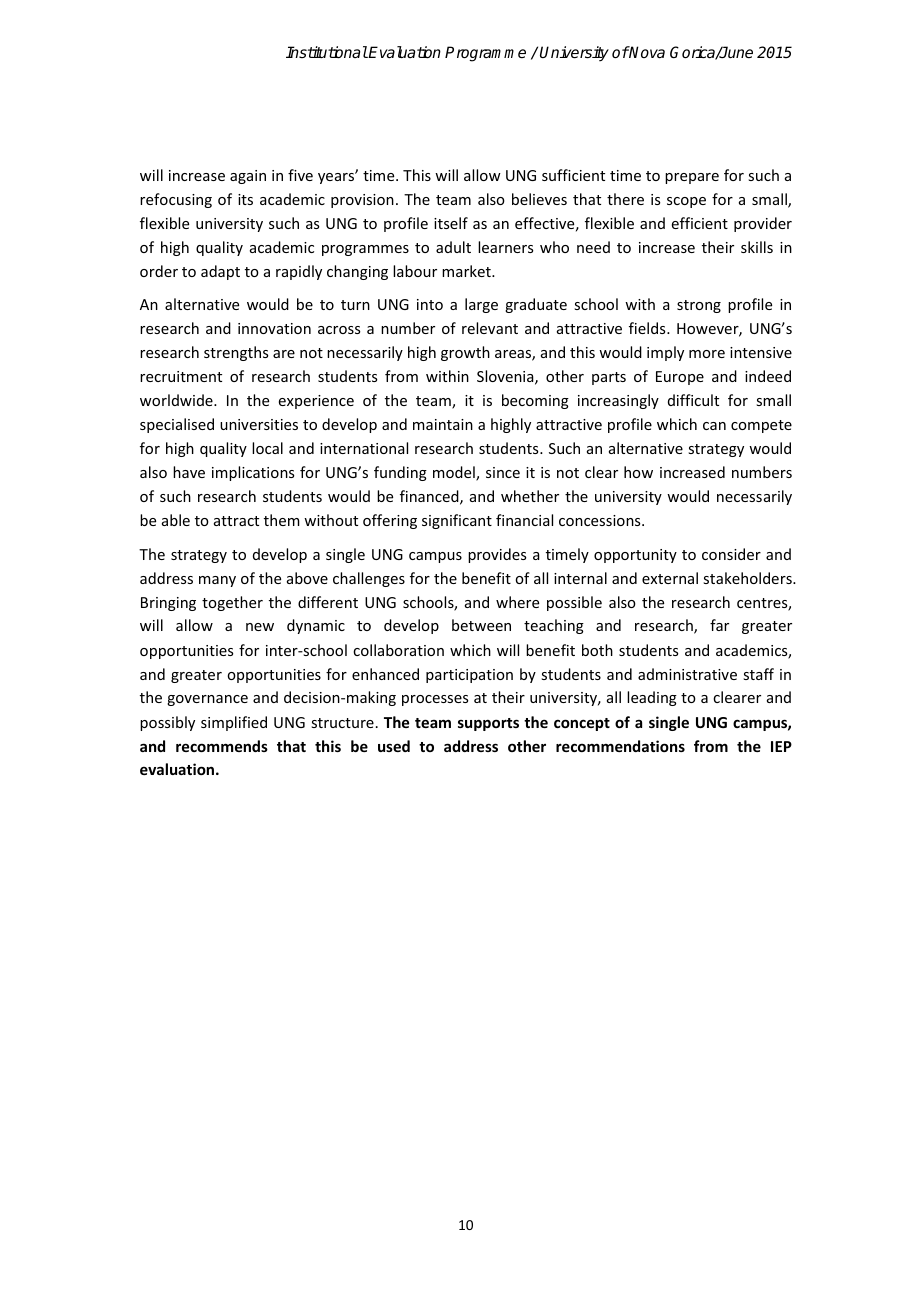 The width and height of the screenshot is (924, 1308). What do you see at coordinates (217, 581) in the screenshot?
I see `many` at bounding box center [217, 581].
